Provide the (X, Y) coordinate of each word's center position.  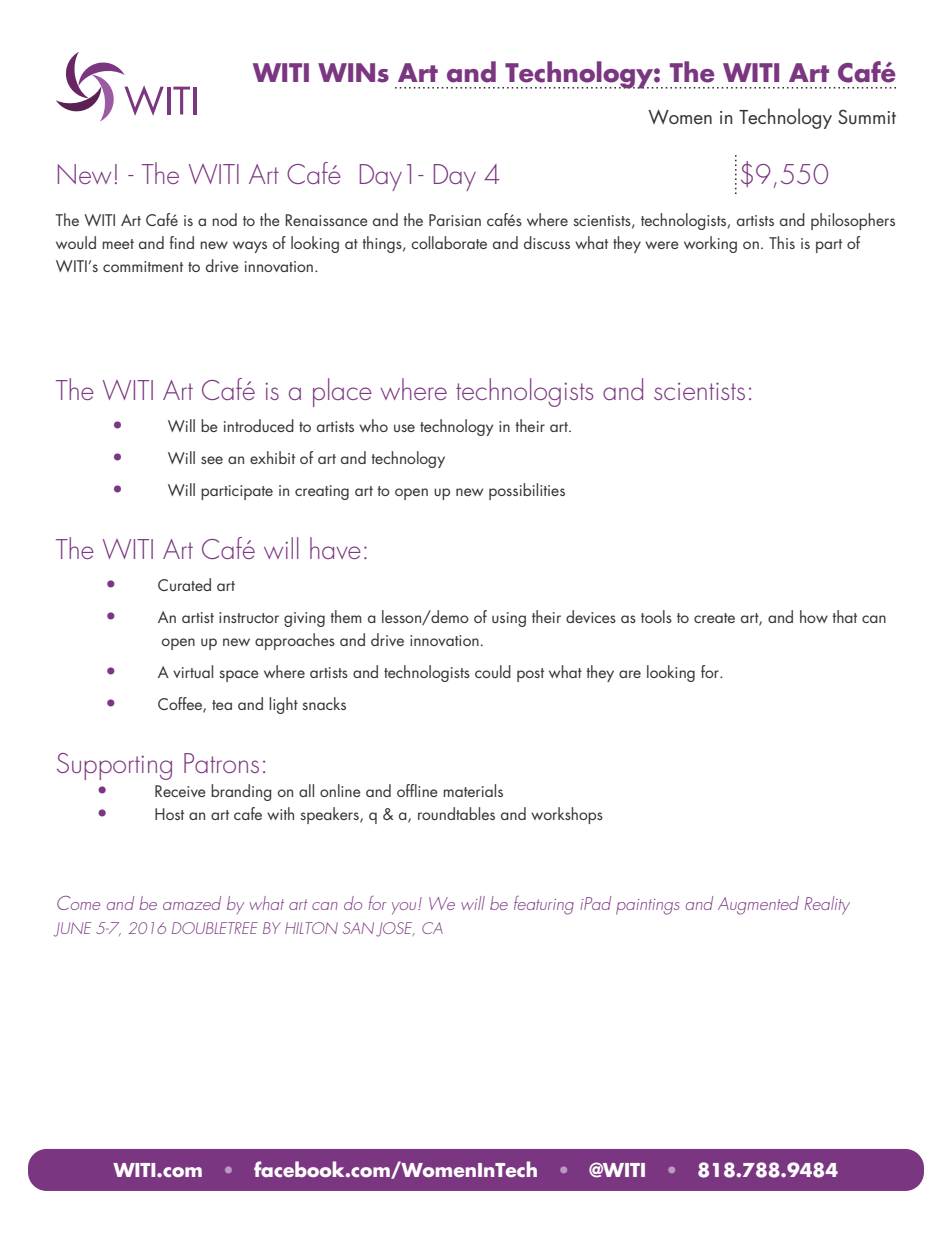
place (342, 392)
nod (224, 219)
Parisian (455, 220)
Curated (184, 584)
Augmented (758, 905)
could (493, 671)
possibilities (527, 491)
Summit (867, 116)
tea (222, 705)
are (630, 674)
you (405, 908)
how (814, 616)
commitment (143, 266)
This (782, 242)
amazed (192, 903)
